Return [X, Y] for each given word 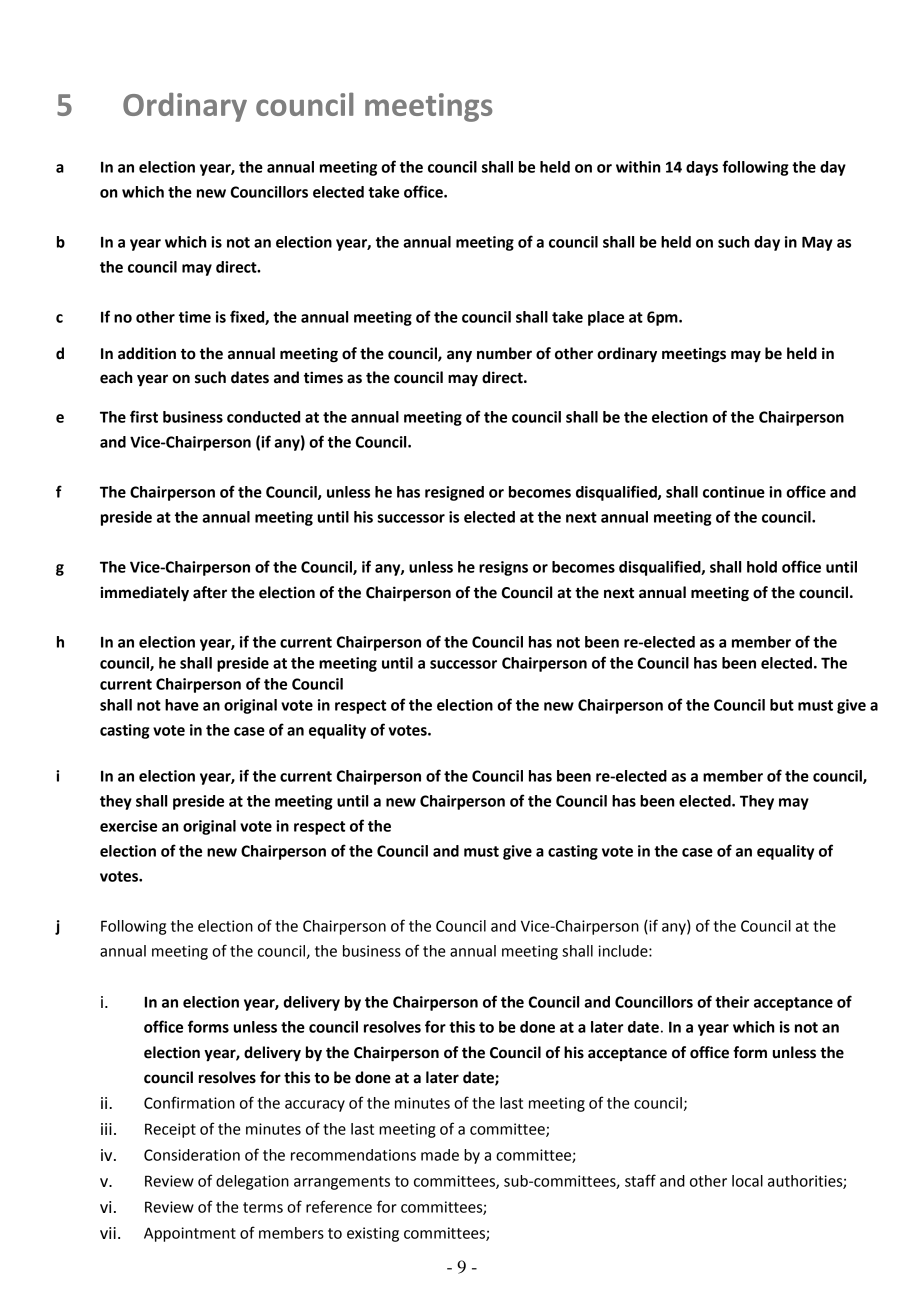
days [702, 168]
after [210, 592]
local [747, 1181]
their [732, 1002]
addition [147, 353]
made [440, 1155]
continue [734, 492]
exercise [128, 826]
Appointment [190, 1234]
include [624, 951]
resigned [454, 493]
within [638, 167]
